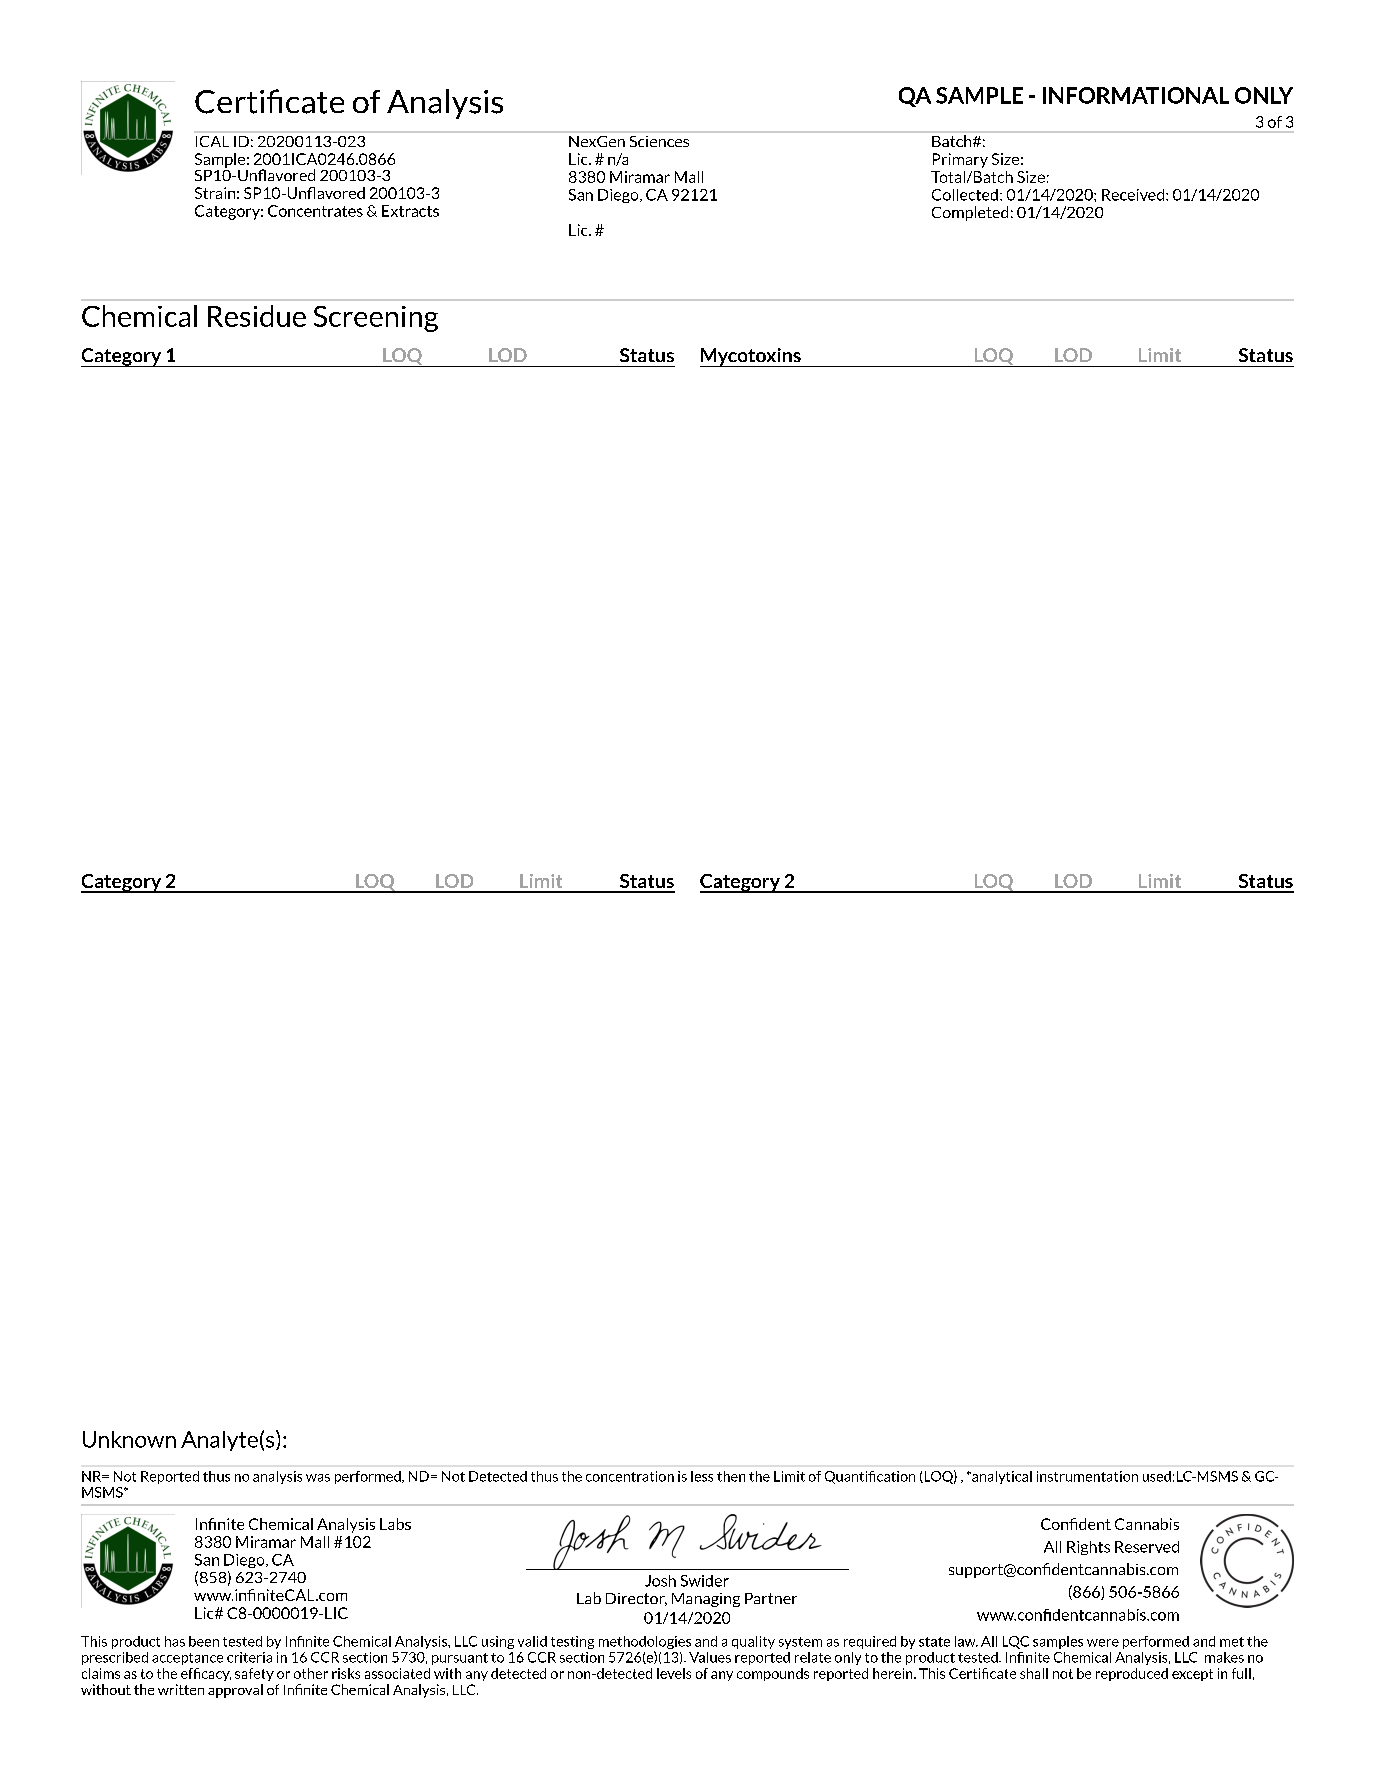 The height and width of the screenshot is (1779, 1375). I want to click on Unknown, so click(129, 1439).
